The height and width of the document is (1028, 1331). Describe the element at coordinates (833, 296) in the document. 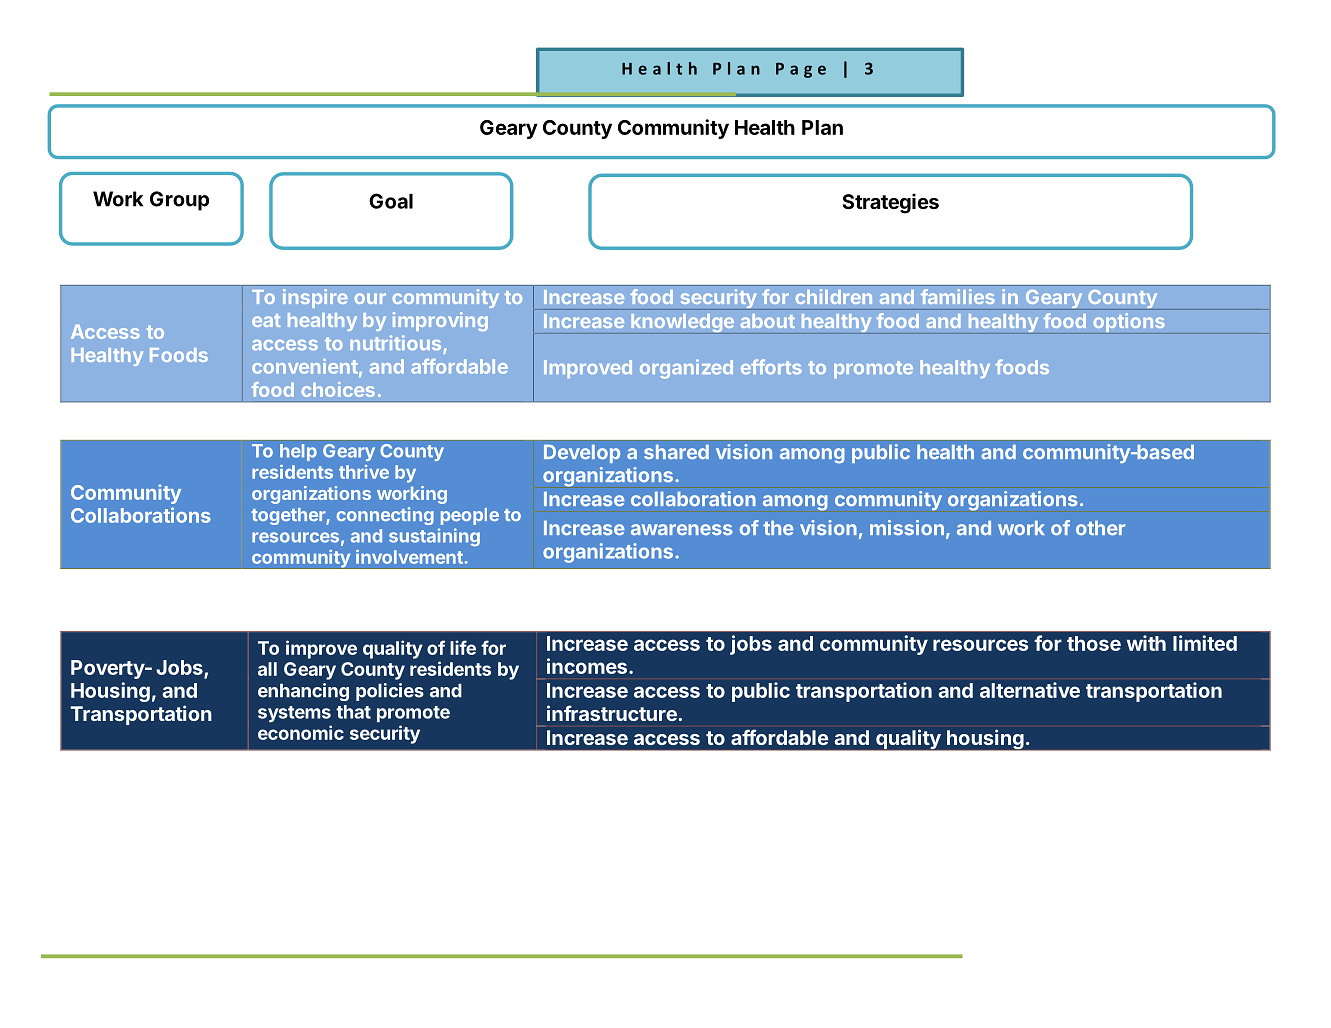

I see `children` at that location.
